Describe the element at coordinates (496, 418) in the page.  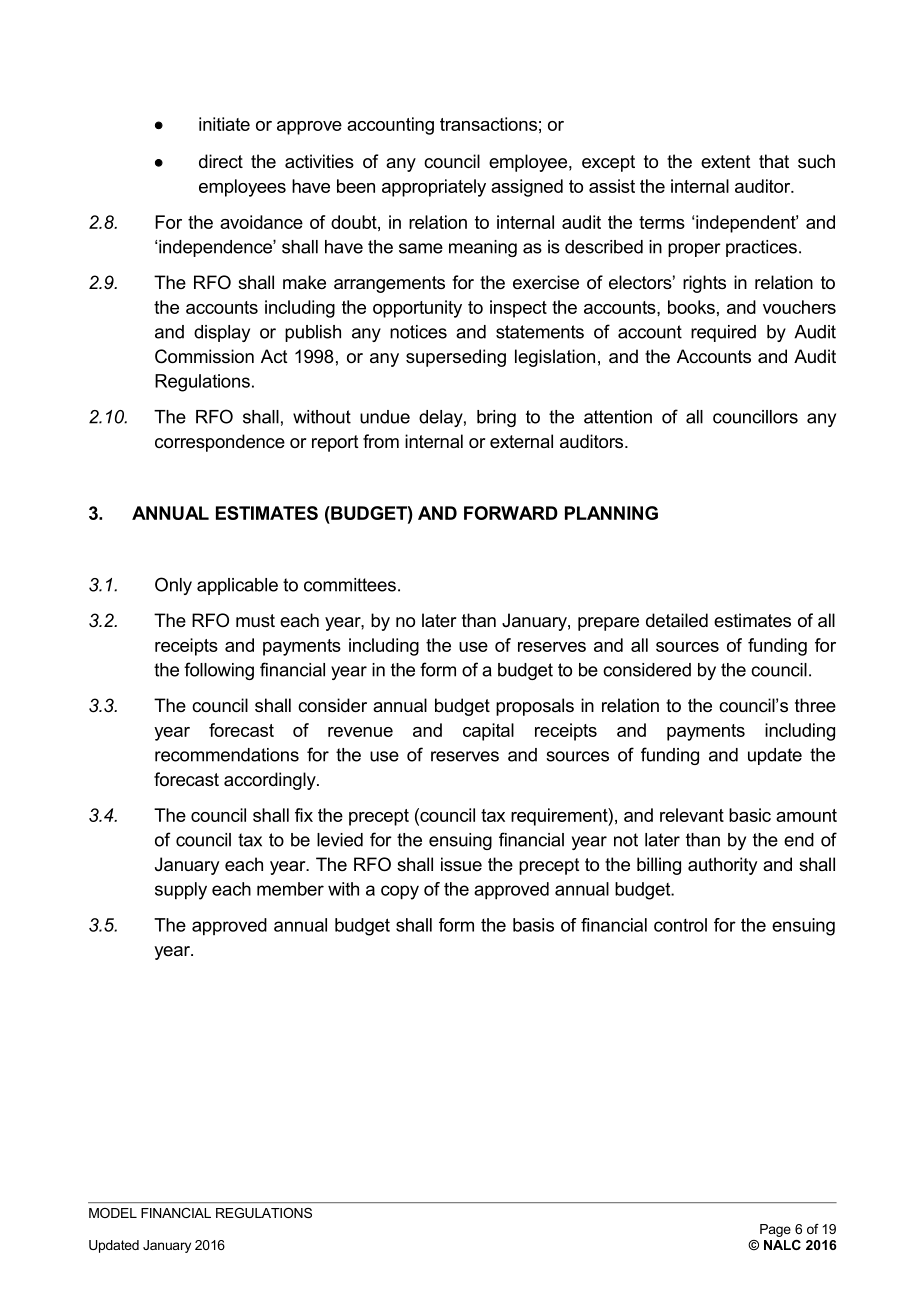
I see `bring` at that location.
